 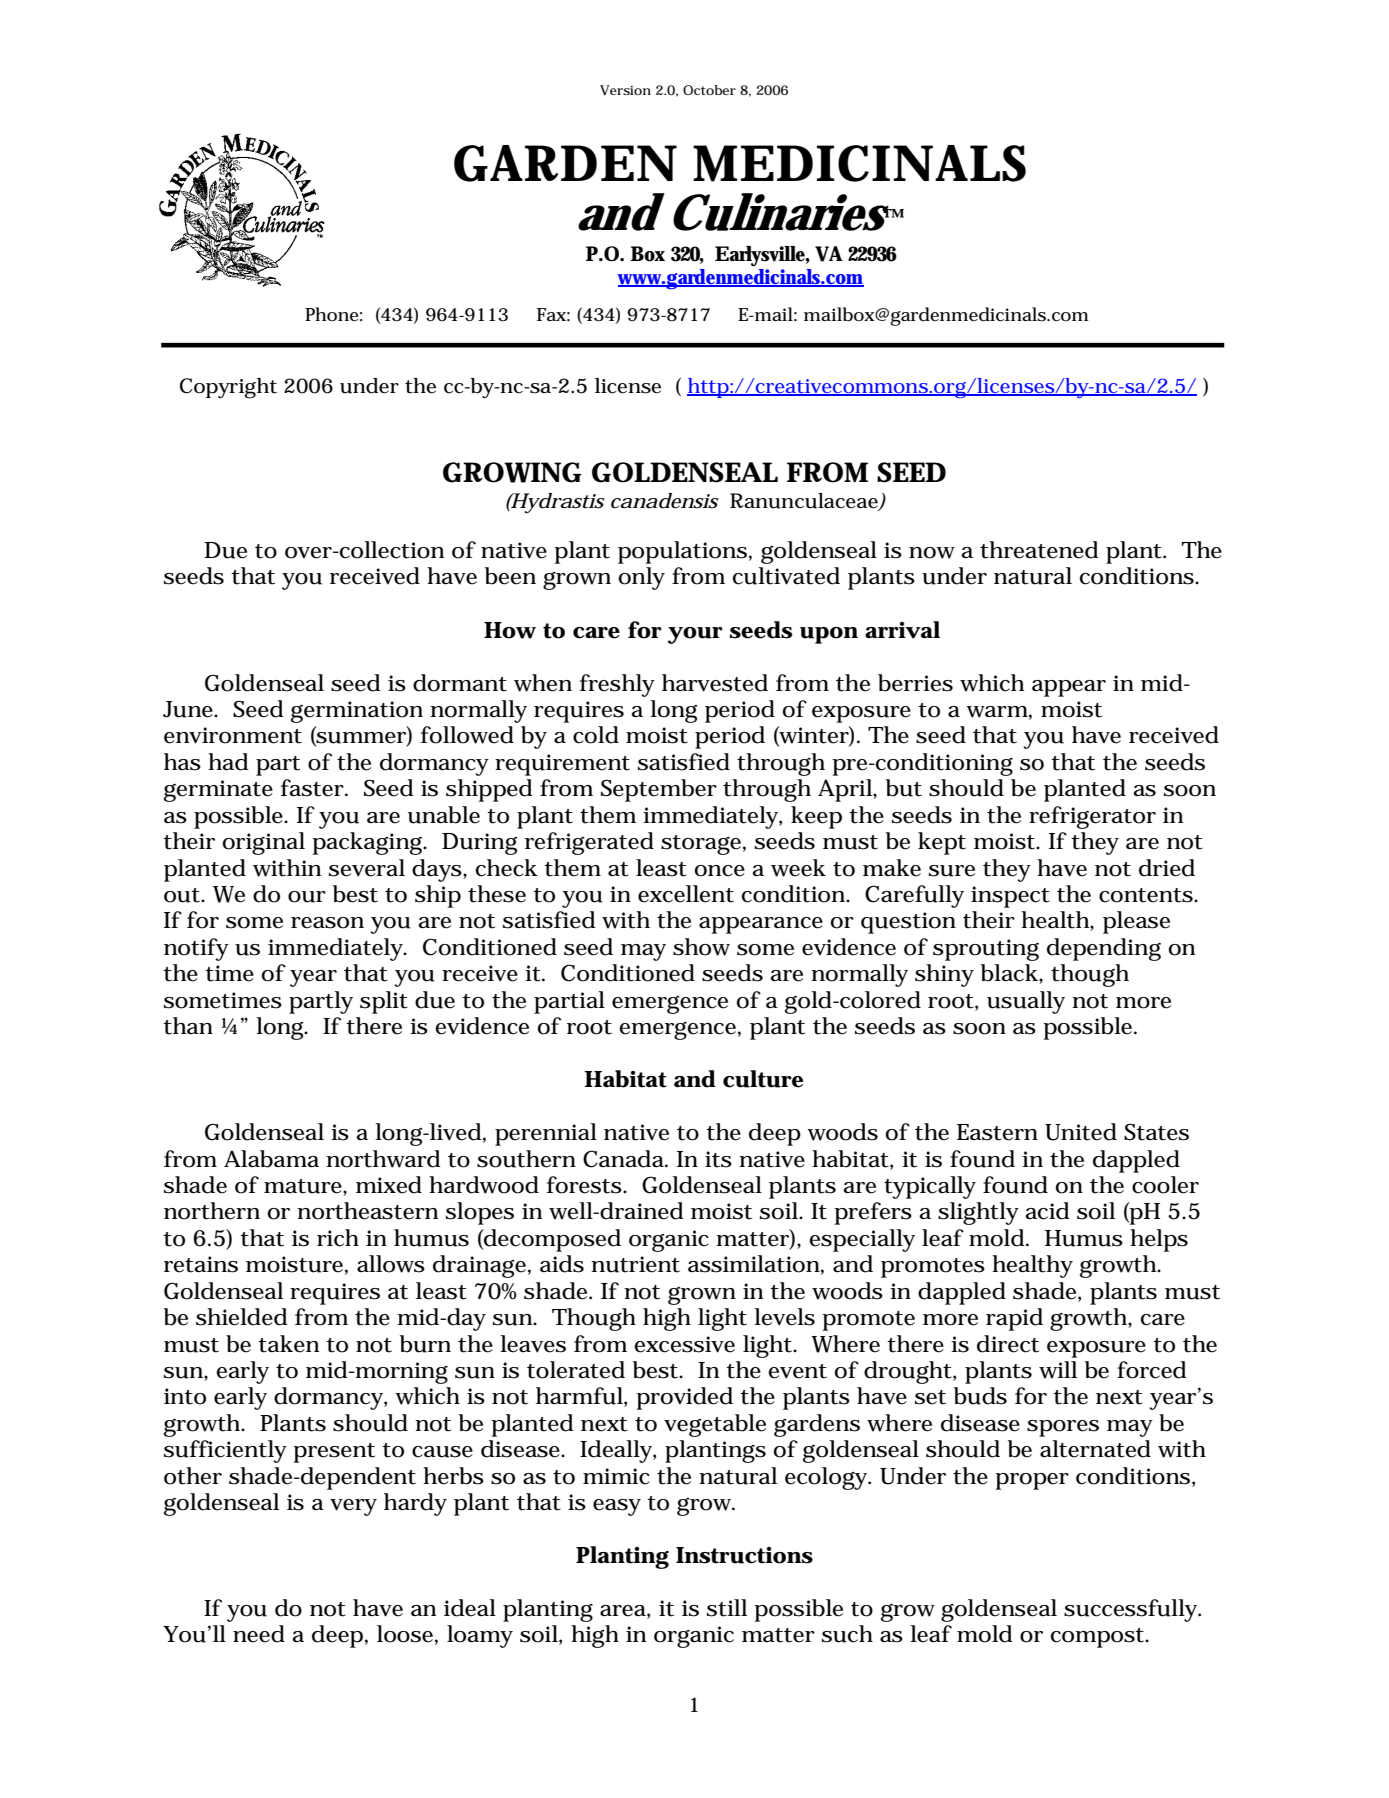 I want to click on area, so click(x=625, y=1612).
